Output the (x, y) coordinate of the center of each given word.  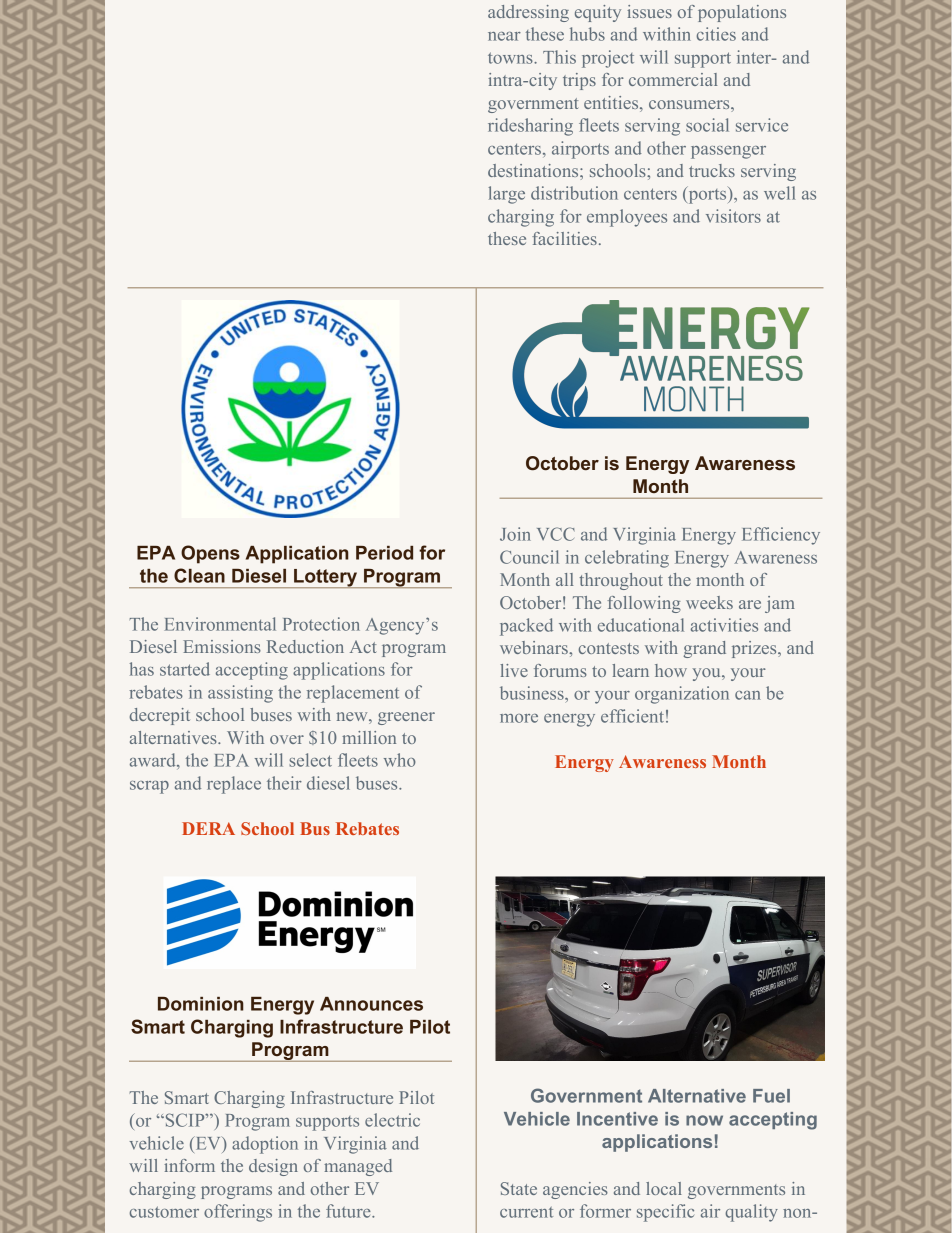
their (284, 783)
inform (189, 1165)
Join (515, 534)
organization (682, 695)
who (400, 760)
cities (716, 34)
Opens (210, 554)
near (504, 36)
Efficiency (781, 536)
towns (511, 58)
